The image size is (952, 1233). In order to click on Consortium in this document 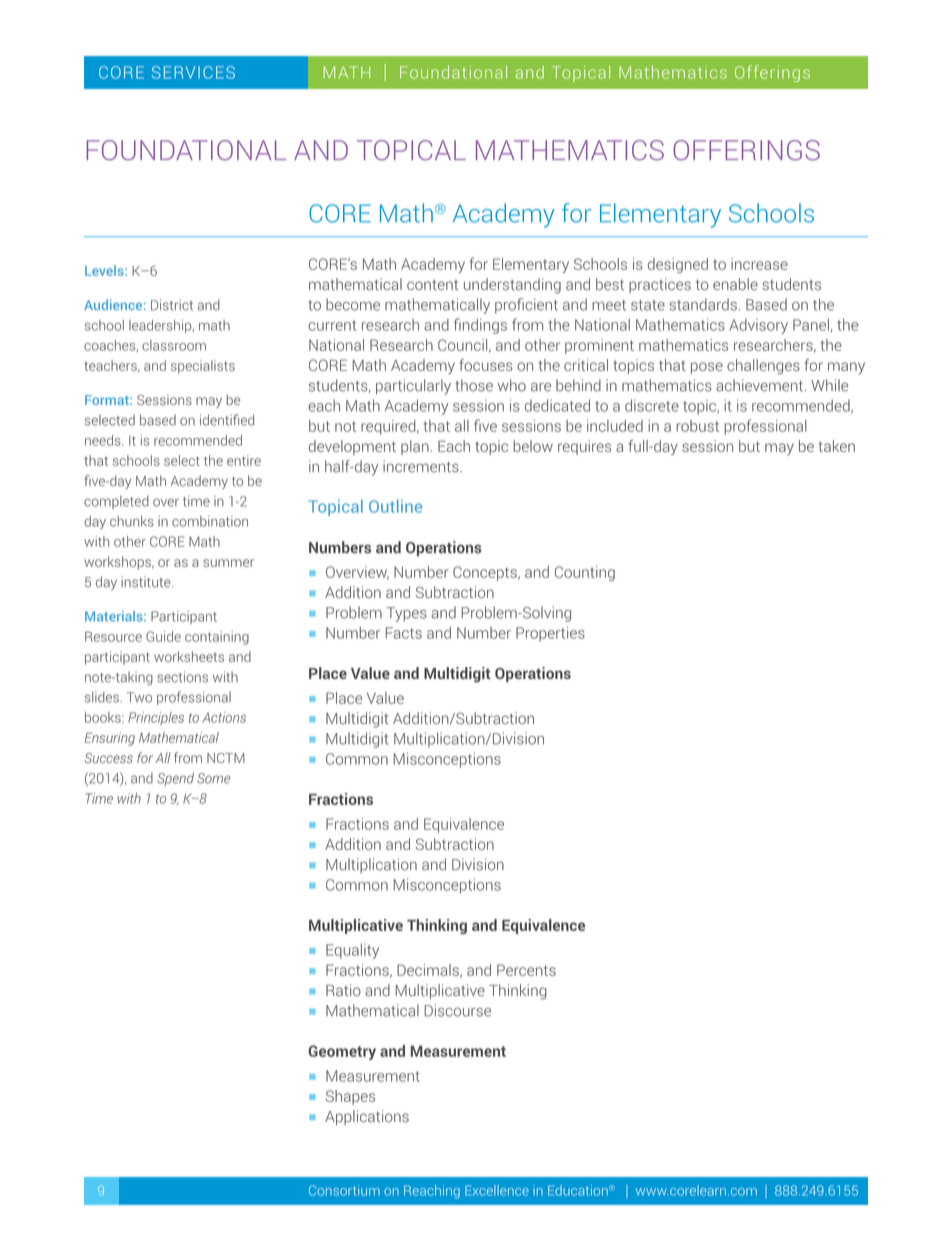, I will do `click(344, 1190)`.
